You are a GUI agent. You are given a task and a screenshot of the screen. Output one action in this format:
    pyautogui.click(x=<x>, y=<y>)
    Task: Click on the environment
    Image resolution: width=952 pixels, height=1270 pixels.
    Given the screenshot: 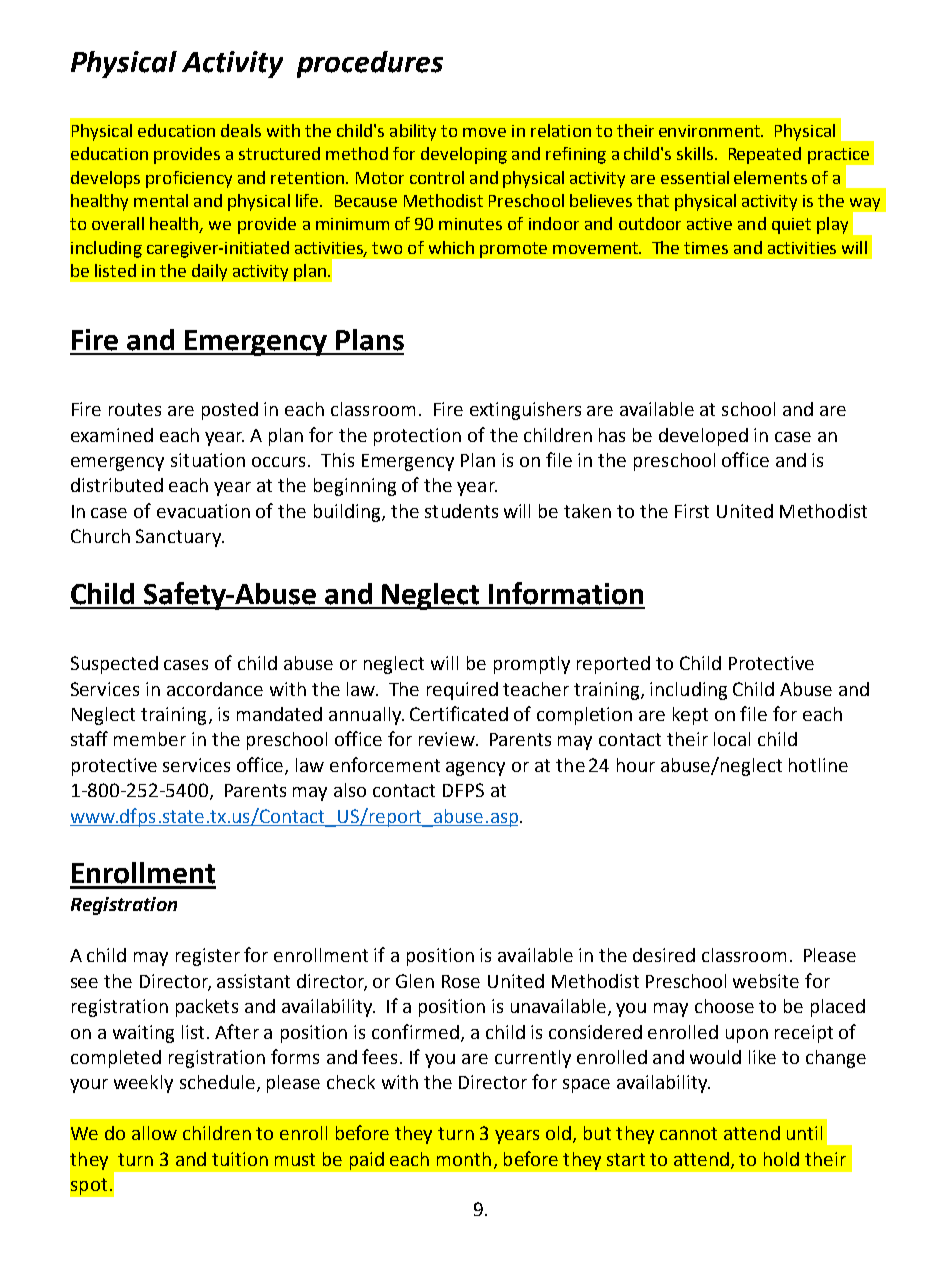 What is the action you would take?
    pyautogui.click(x=710, y=131)
